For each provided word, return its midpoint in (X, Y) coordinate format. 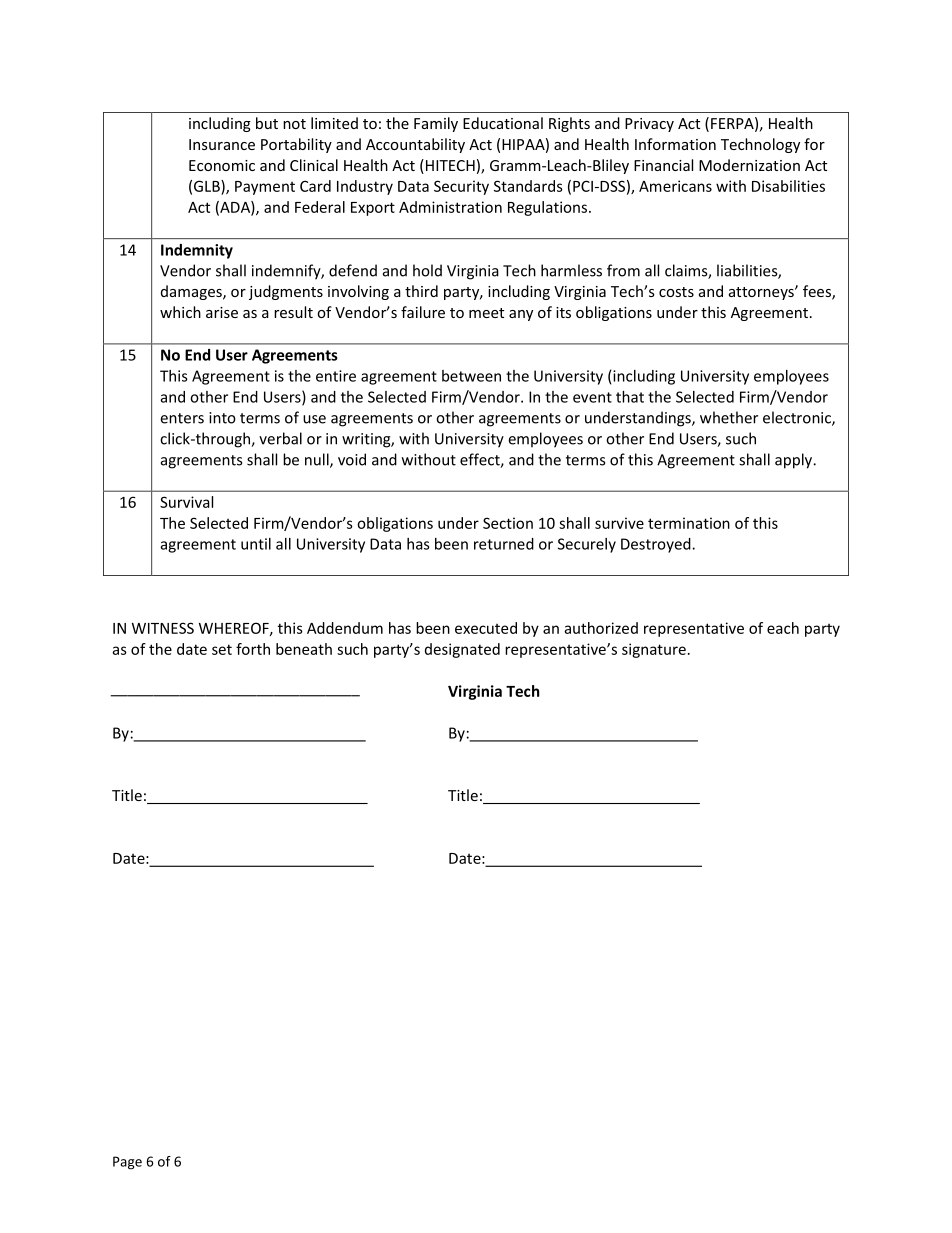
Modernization (749, 165)
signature (654, 650)
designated (462, 650)
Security (461, 187)
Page (127, 1163)
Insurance (222, 144)
